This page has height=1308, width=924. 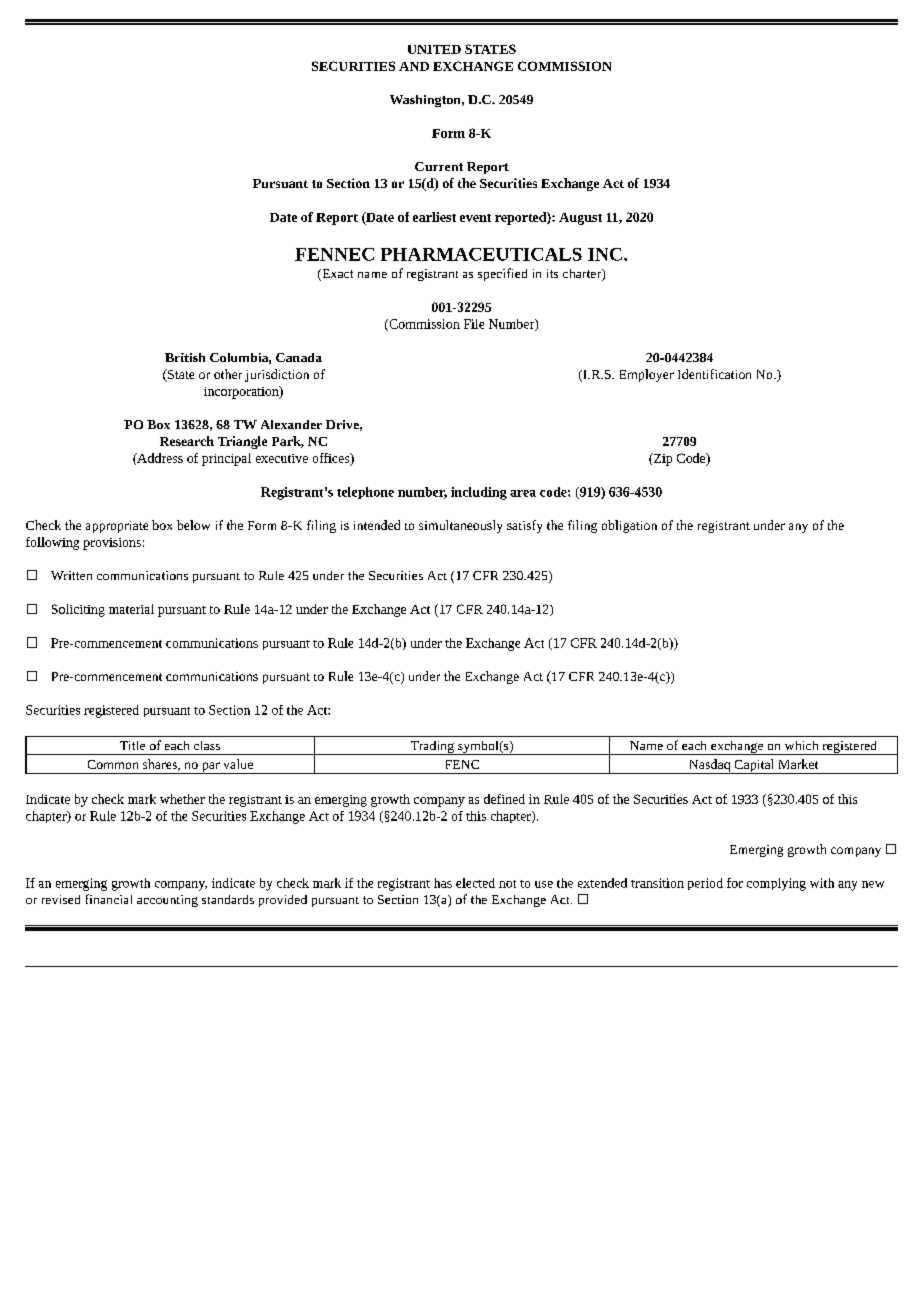 I want to click on August, so click(x=580, y=219).
